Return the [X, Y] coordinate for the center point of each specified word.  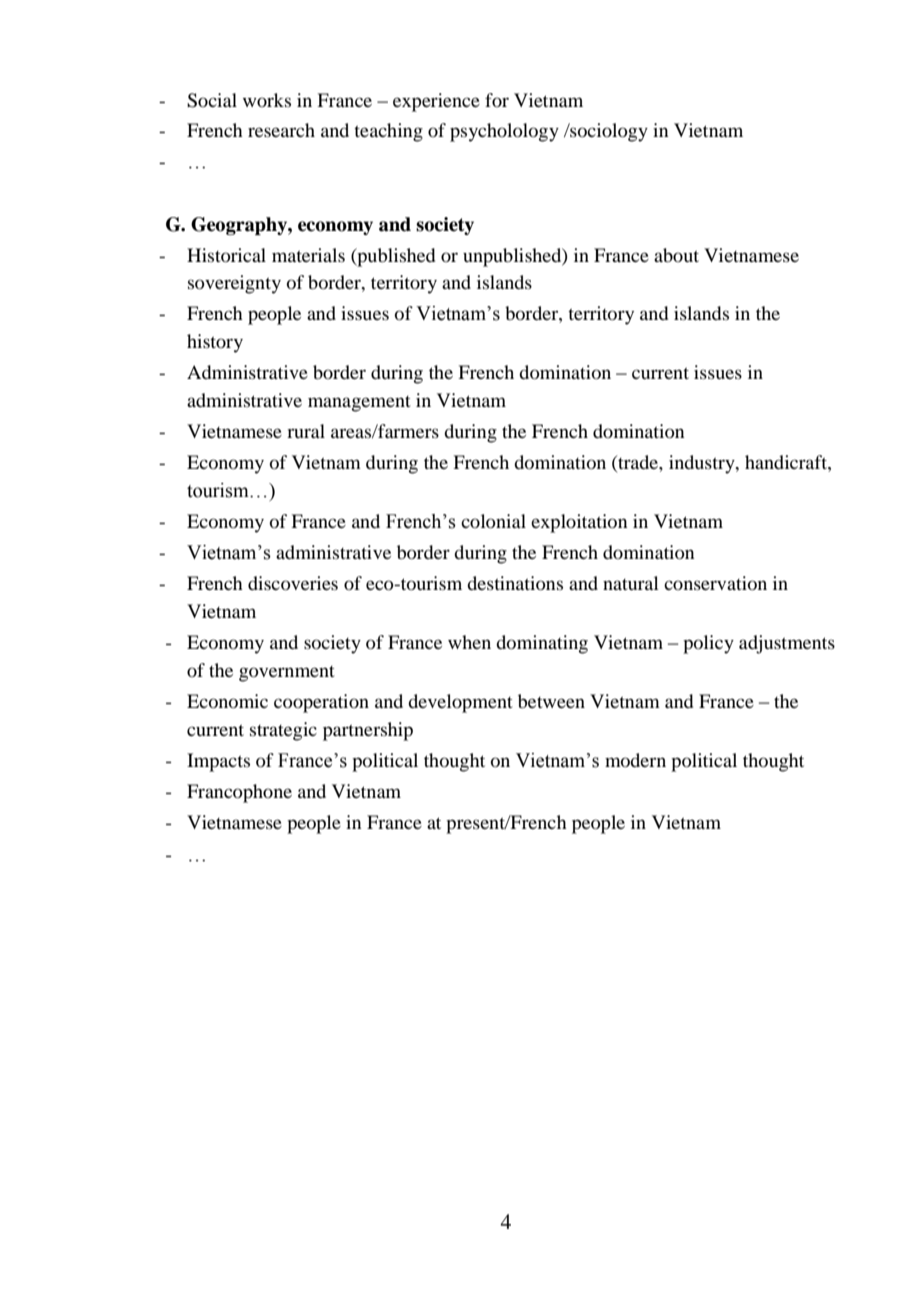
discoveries [293, 583]
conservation [715, 583]
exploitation [579, 523]
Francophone [239, 793]
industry [703, 464]
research [281, 130]
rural [306, 431]
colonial [493, 521]
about [676, 255]
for [497, 100]
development [460, 703]
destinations [515, 583]
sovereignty [234, 284]
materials [308, 255]
